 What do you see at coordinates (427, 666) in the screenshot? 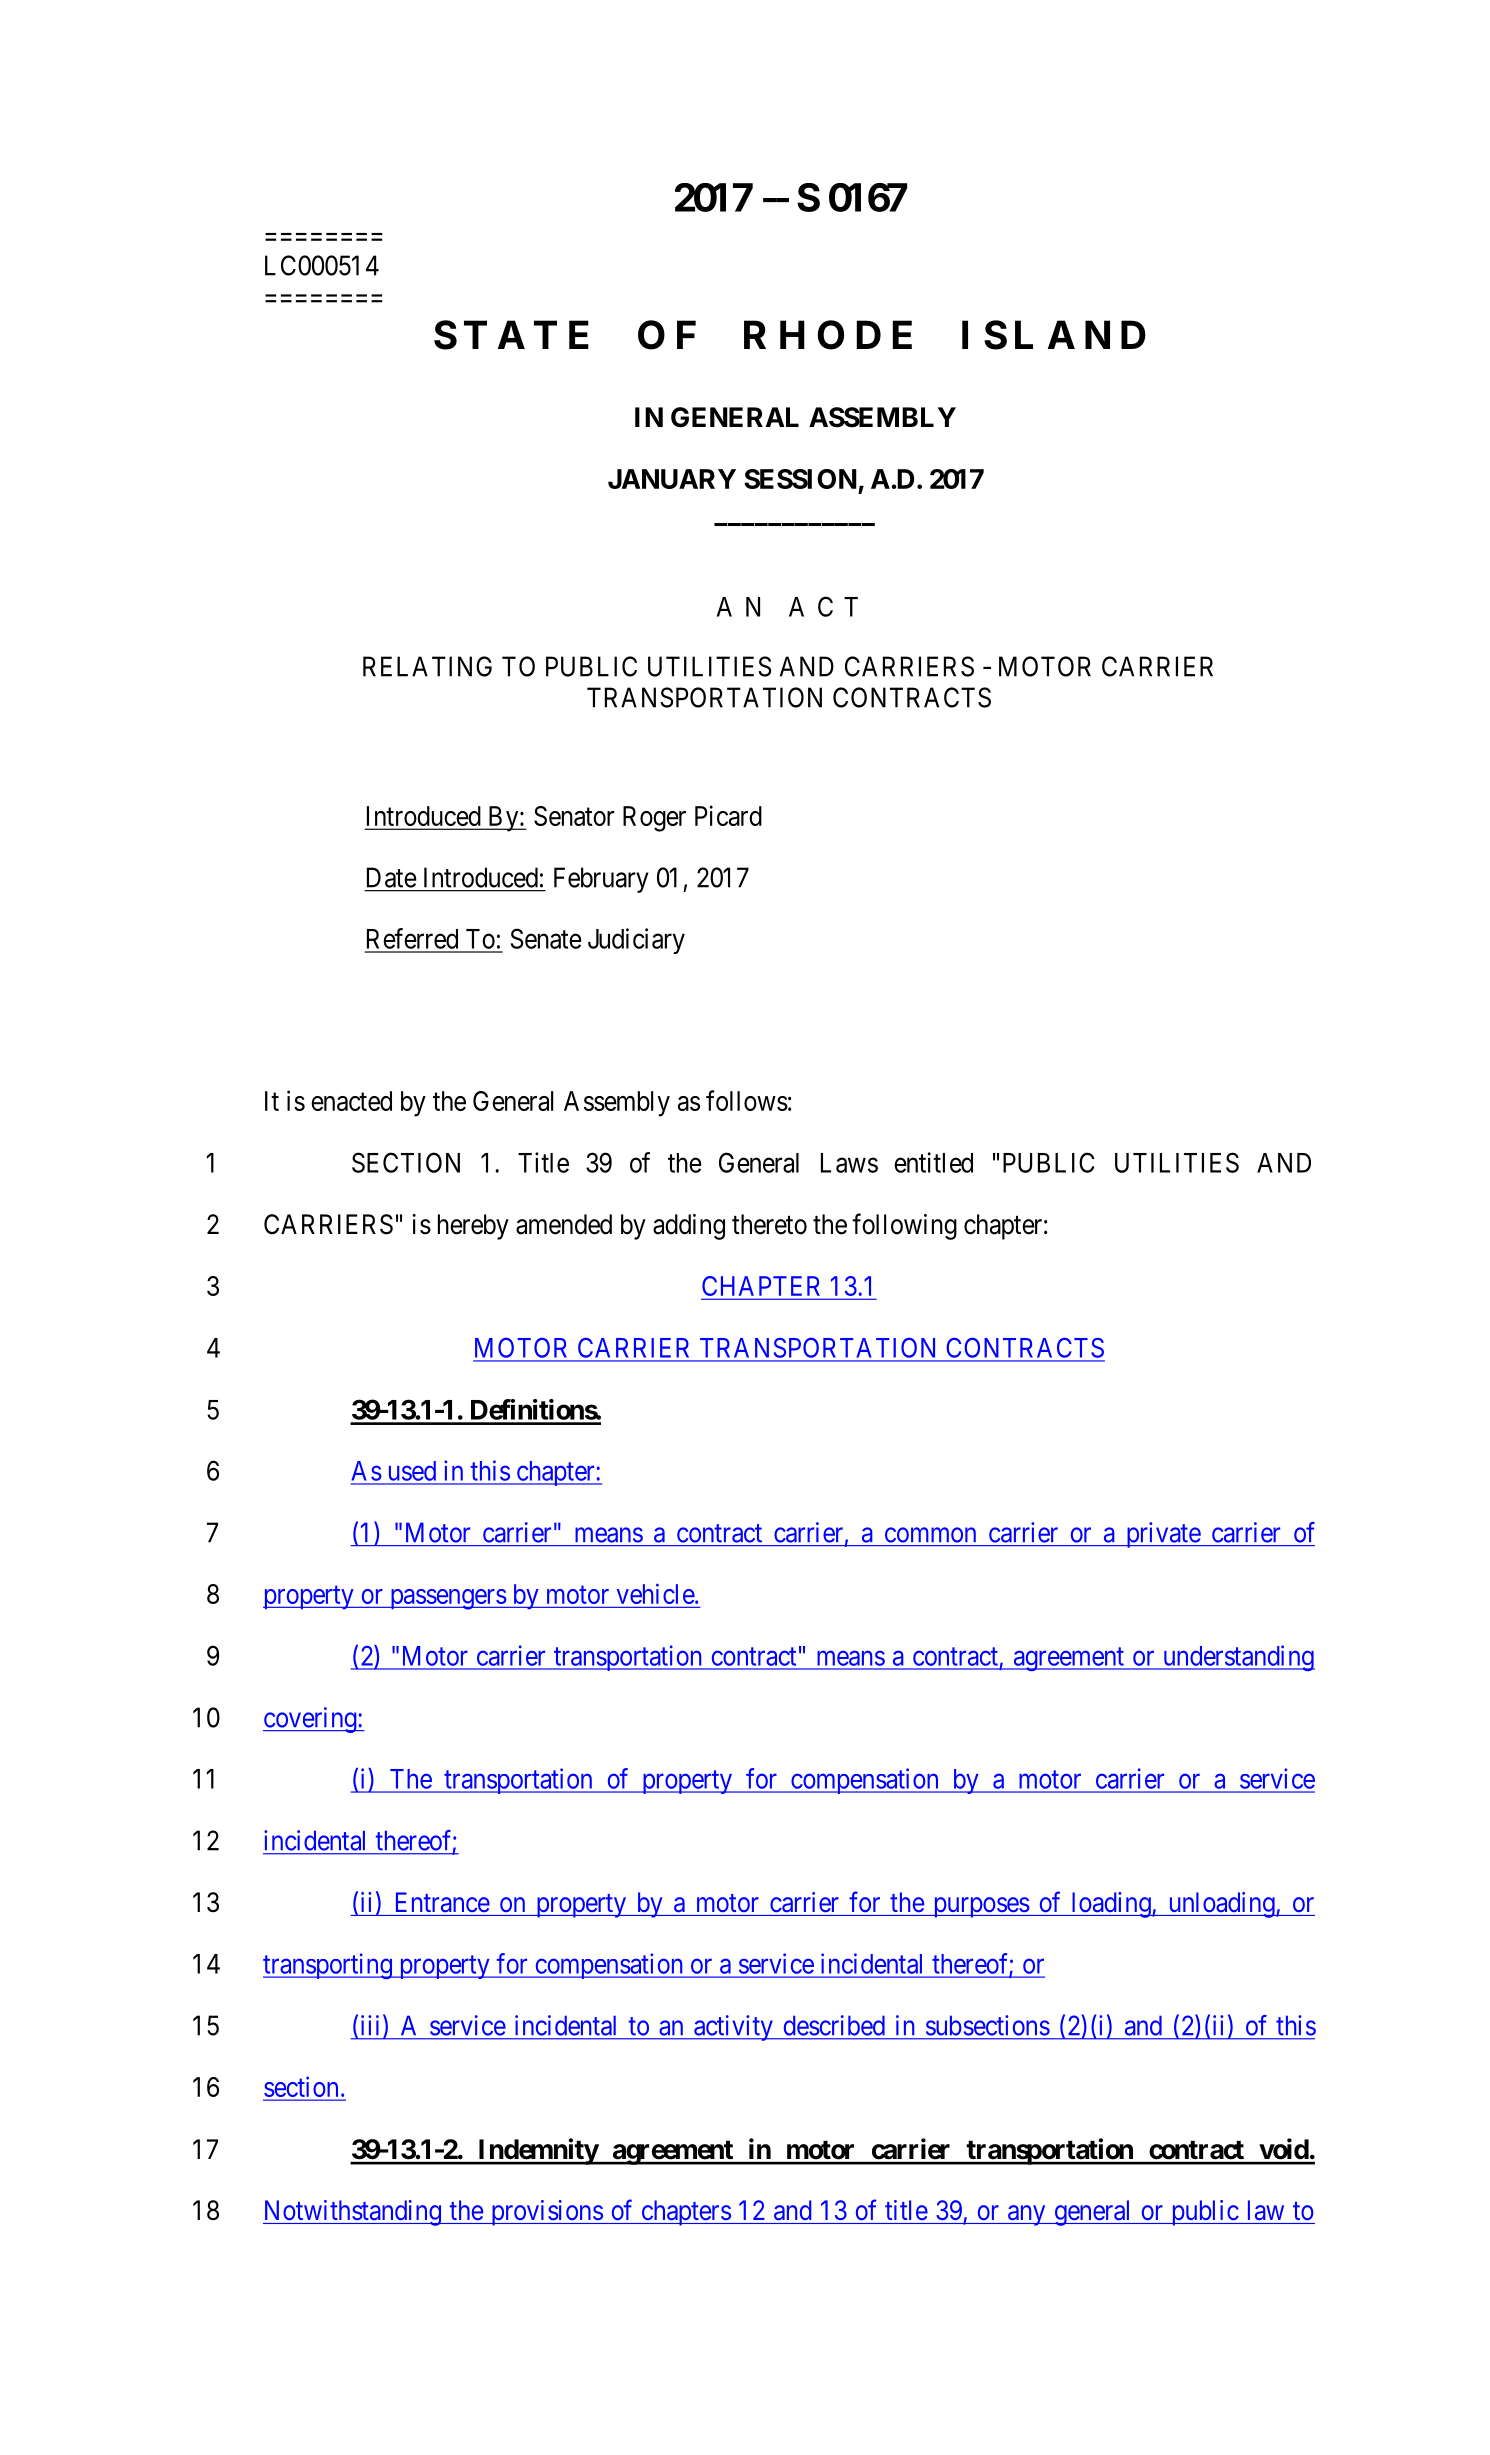
I see `RELATING` at bounding box center [427, 666].
